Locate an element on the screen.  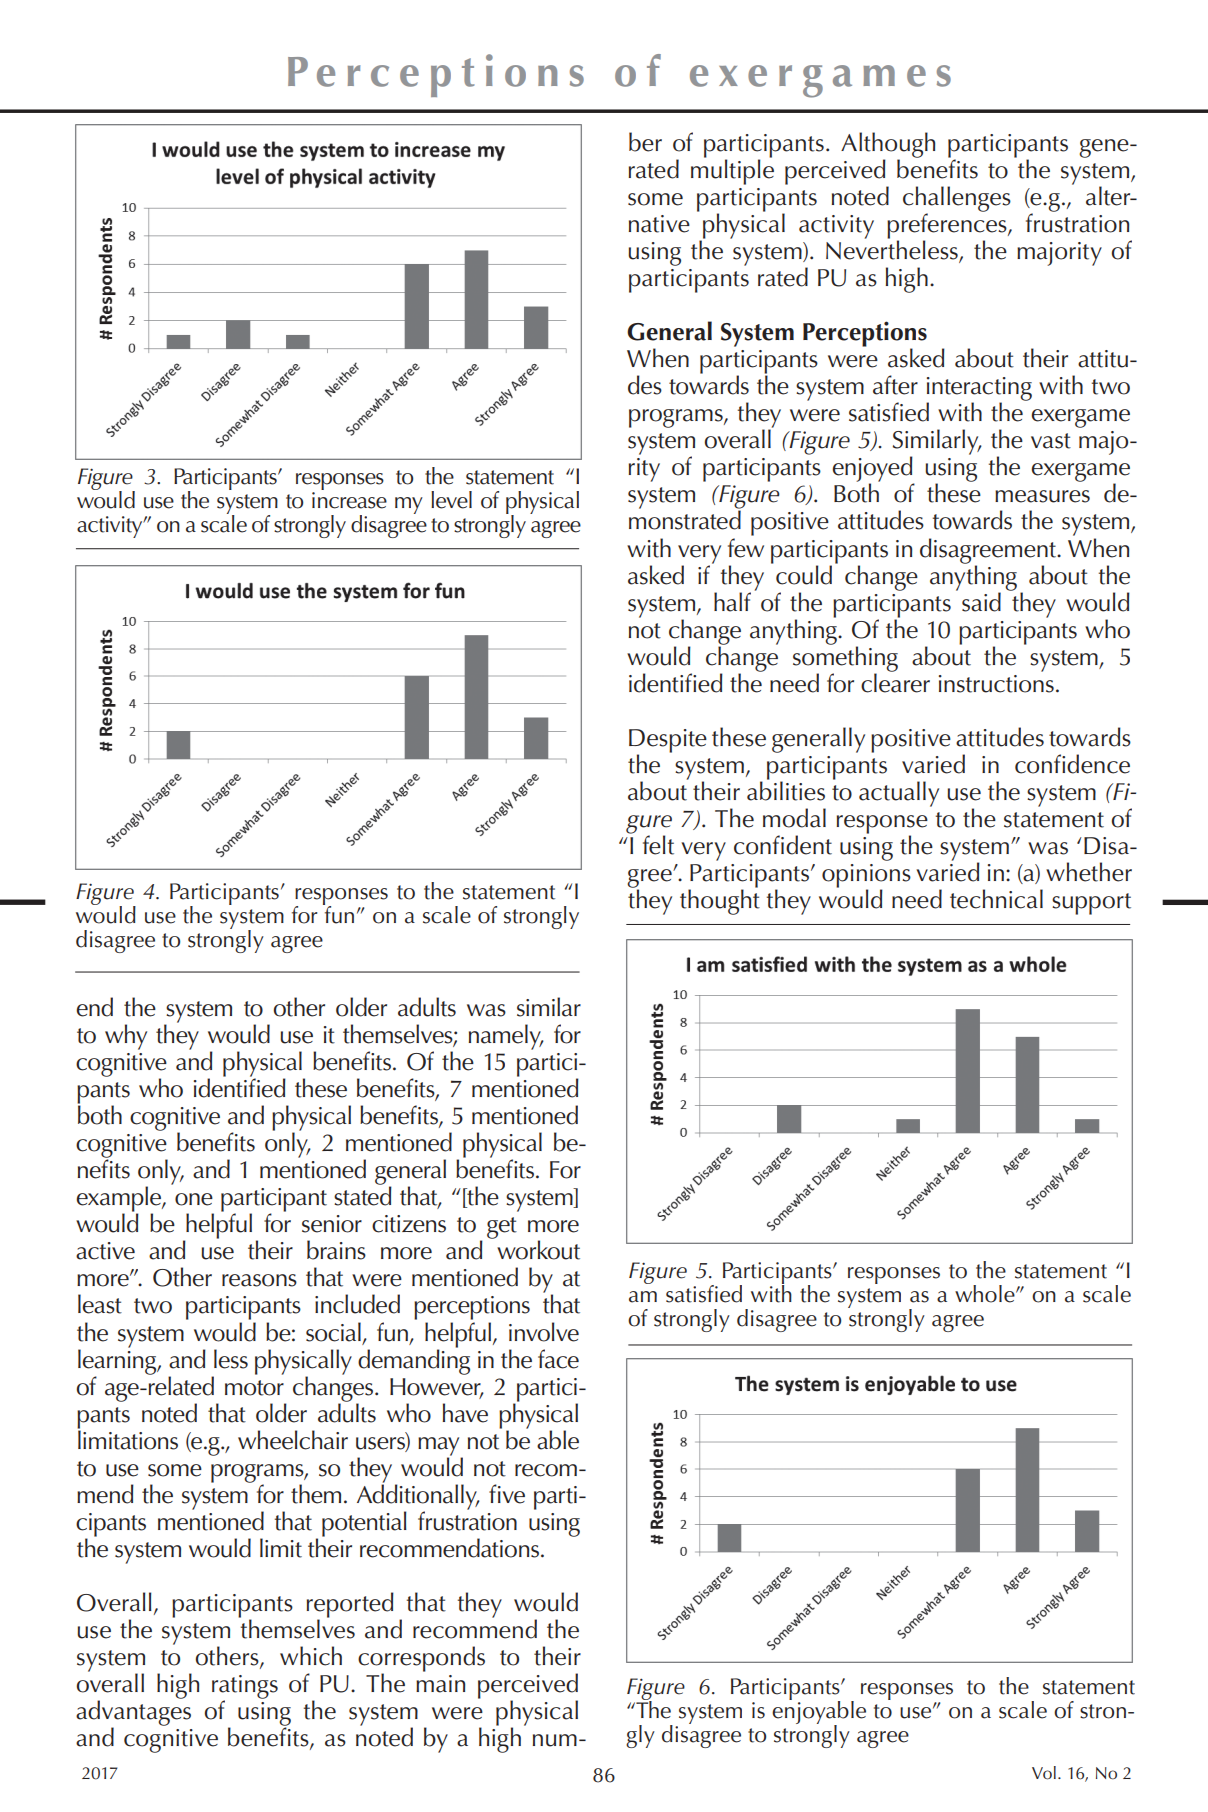
reasons is located at coordinates (259, 1280).
